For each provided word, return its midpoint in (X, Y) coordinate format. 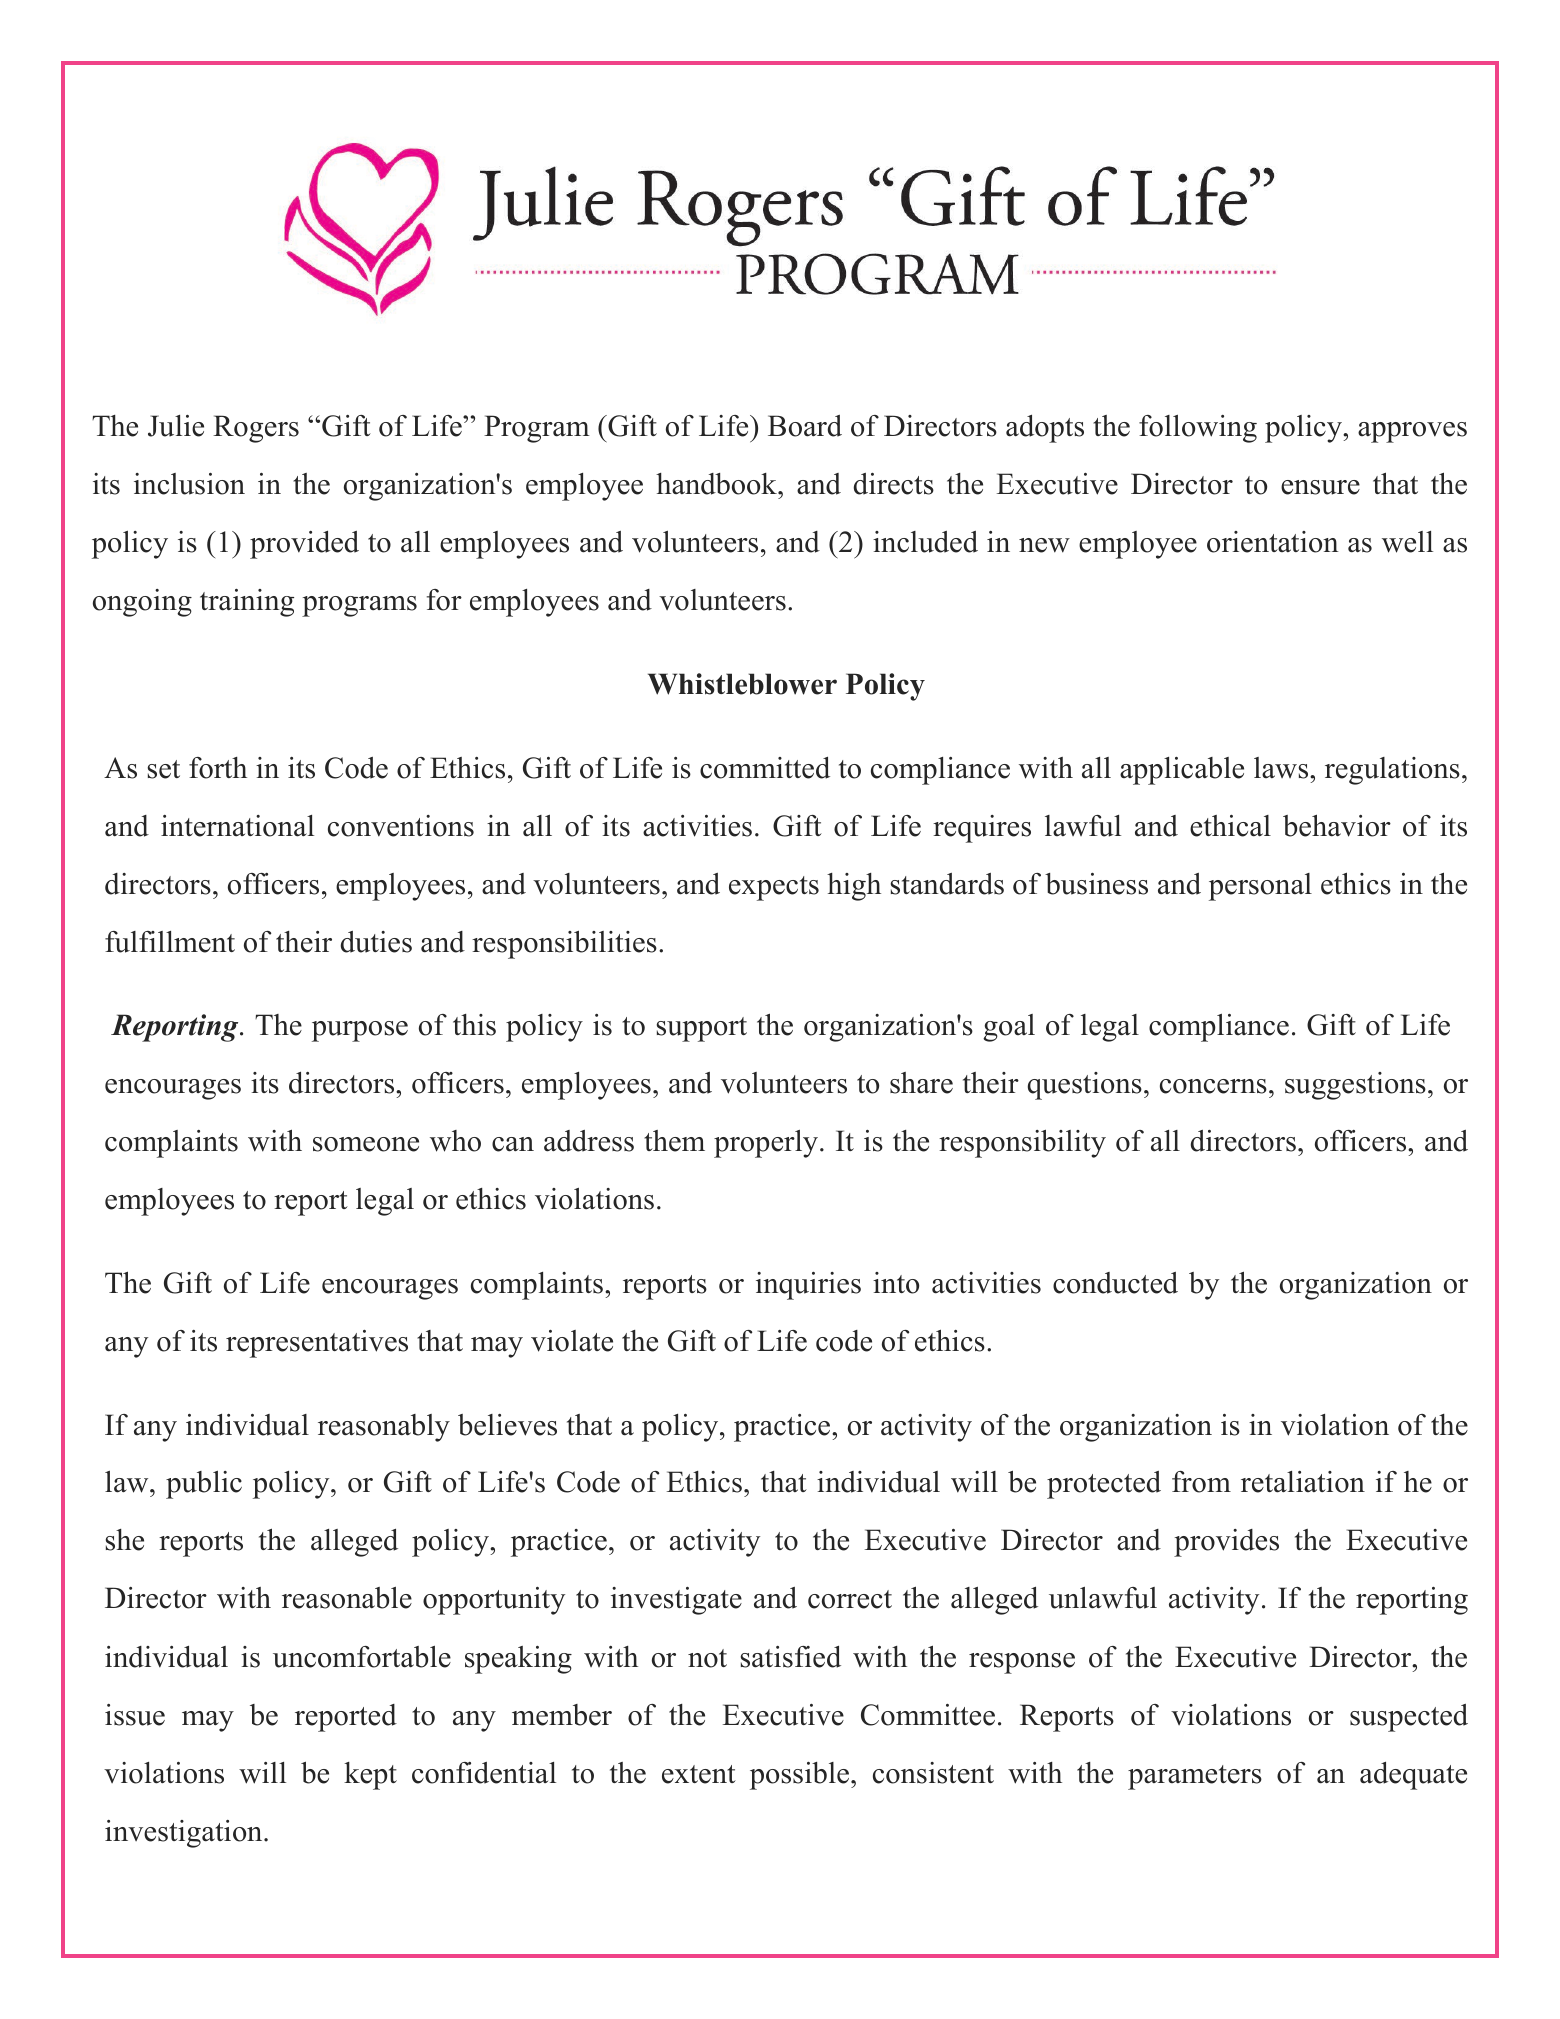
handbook (717, 484)
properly (767, 1144)
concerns (1213, 1086)
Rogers (256, 429)
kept (370, 1776)
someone (366, 1144)
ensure (1320, 487)
